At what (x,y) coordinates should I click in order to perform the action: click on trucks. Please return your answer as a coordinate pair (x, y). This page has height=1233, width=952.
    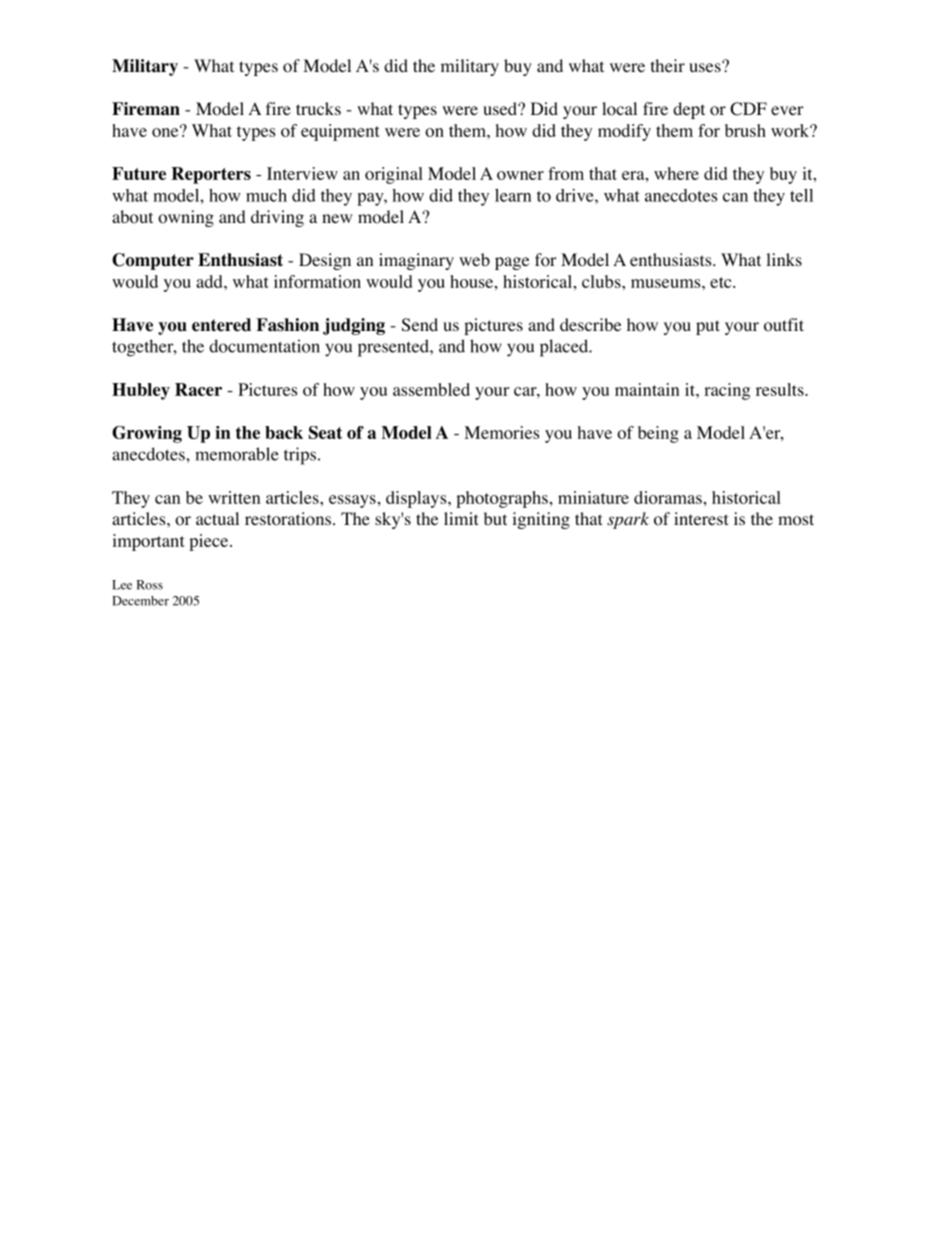
    Looking at the image, I should click on (318, 108).
